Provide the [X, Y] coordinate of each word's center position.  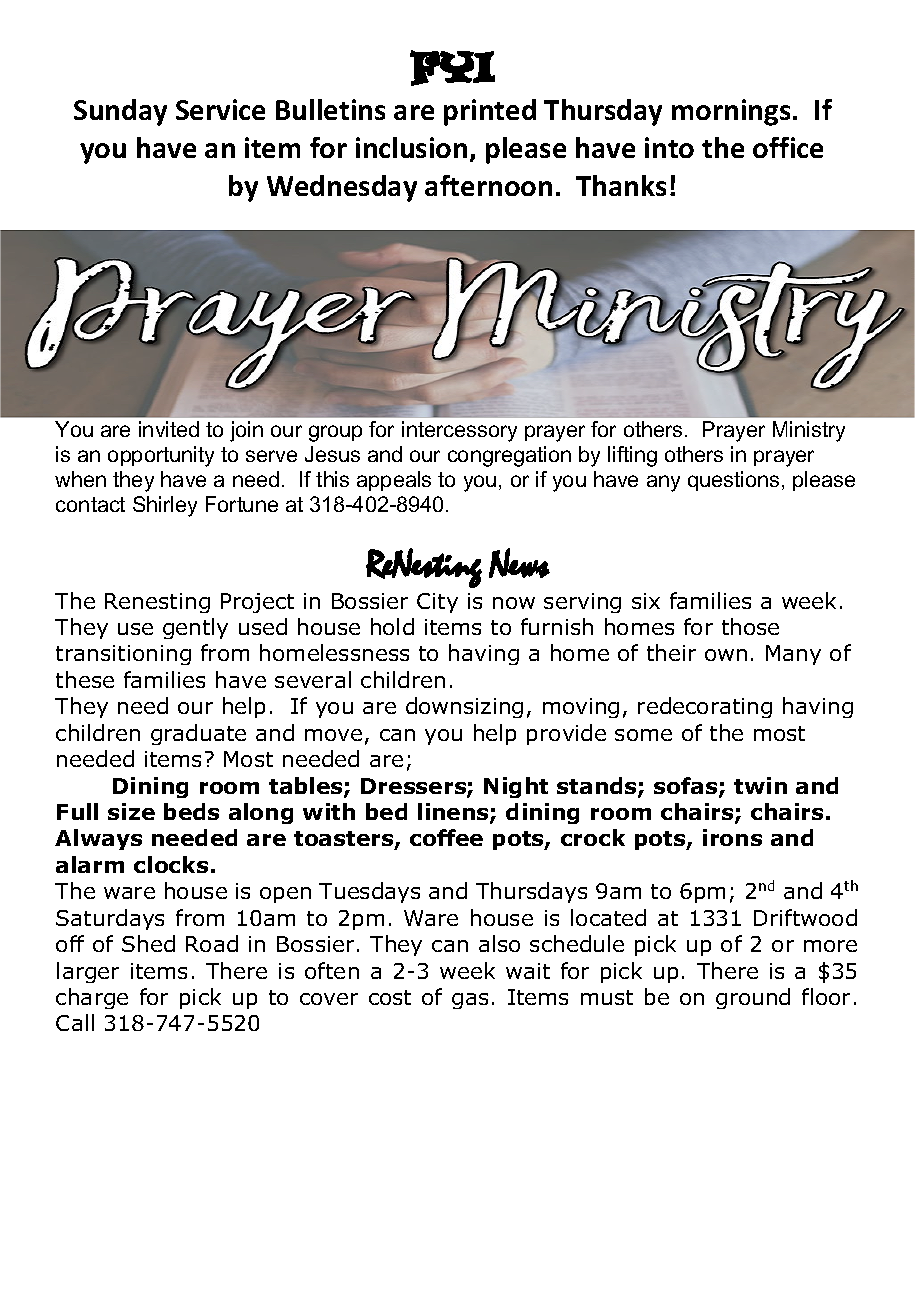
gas [470, 1001]
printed [490, 112]
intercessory [459, 431]
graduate [198, 734]
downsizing [464, 707]
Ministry [809, 431]
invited [169, 429]
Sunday [120, 112]
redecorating [705, 707]
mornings [731, 112]
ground [753, 998]
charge [92, 998]
